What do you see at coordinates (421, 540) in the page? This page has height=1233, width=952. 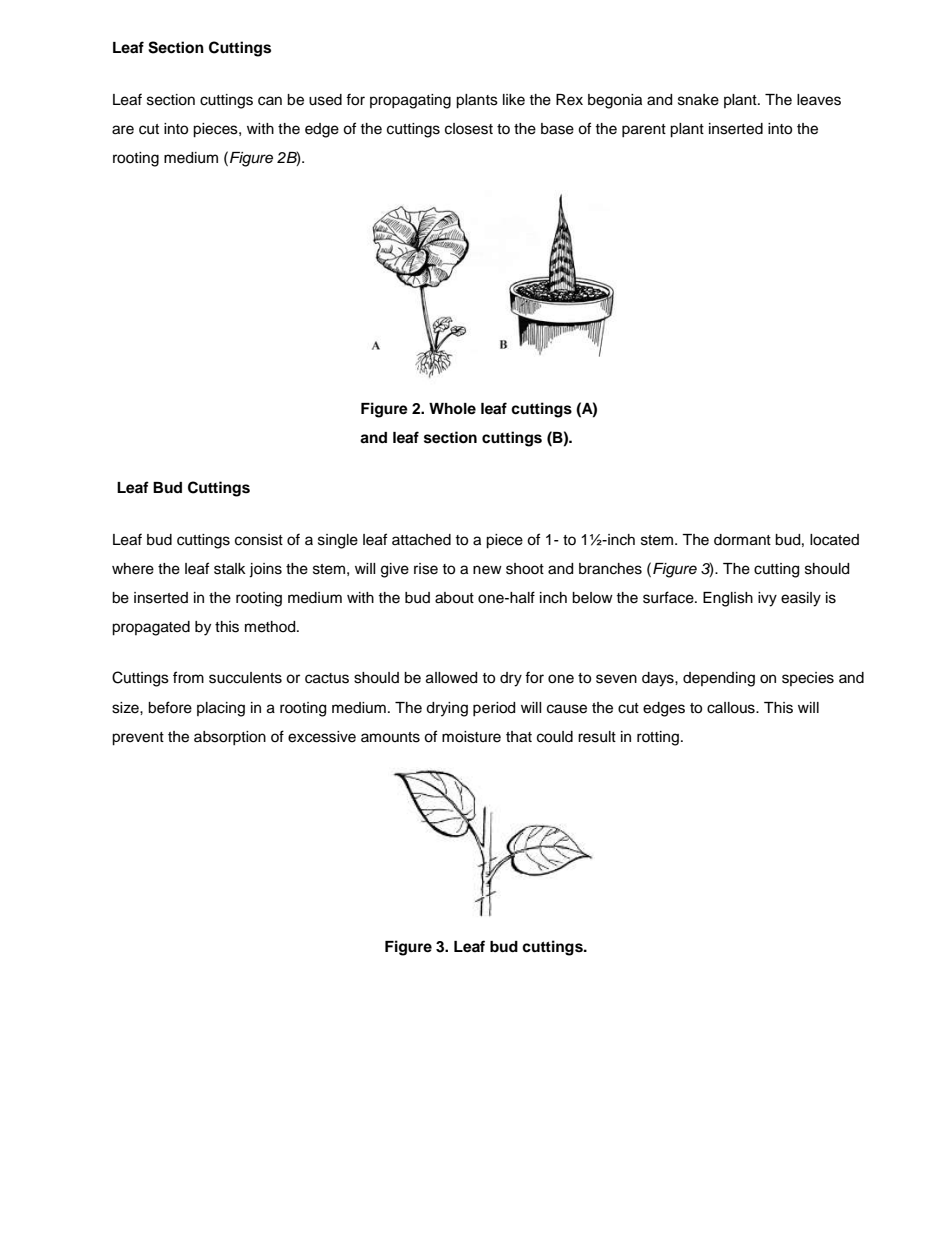 I see `attached` at bounding box center [421, 540].
